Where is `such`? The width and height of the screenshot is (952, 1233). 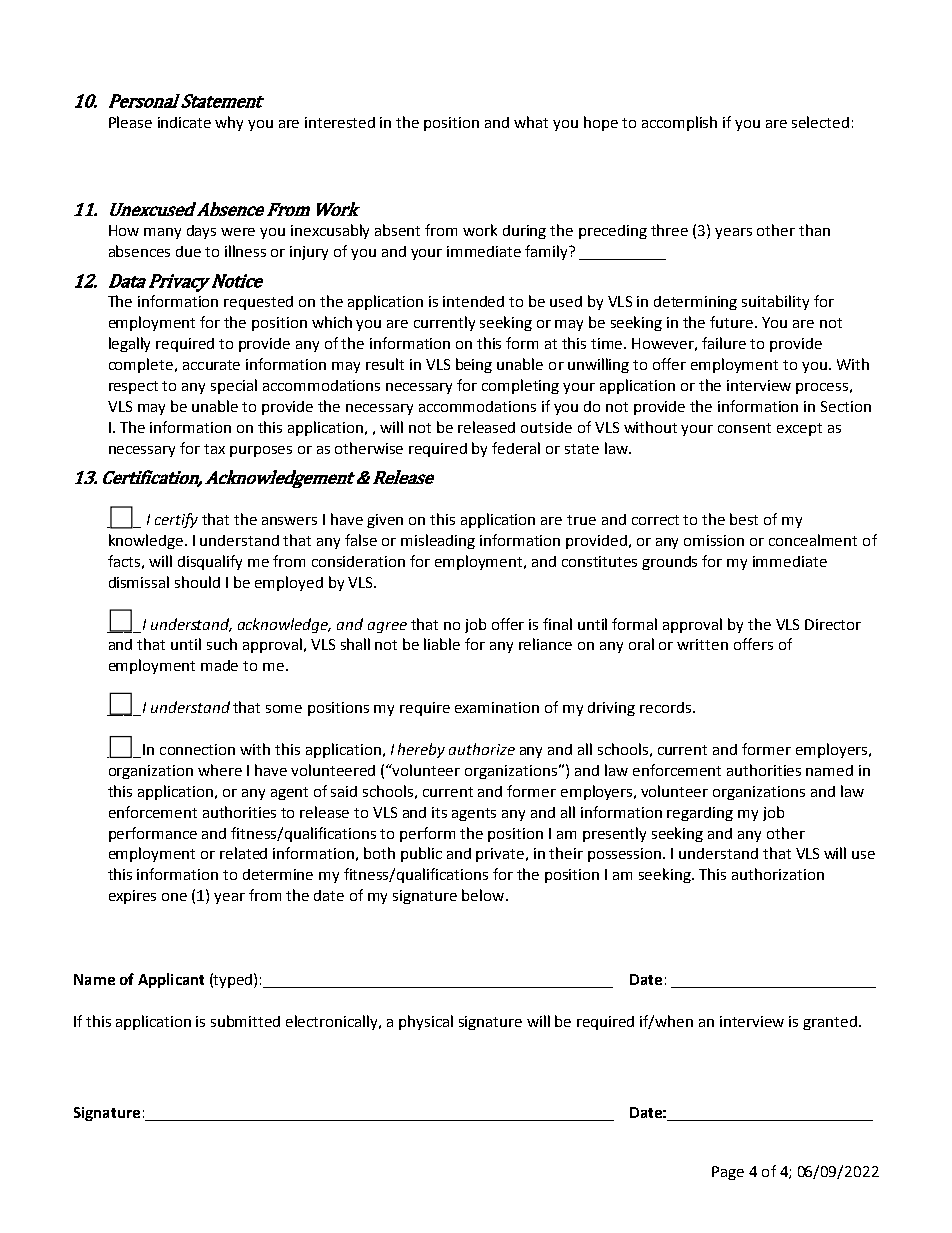
such is located at coordinates (222, 644).
